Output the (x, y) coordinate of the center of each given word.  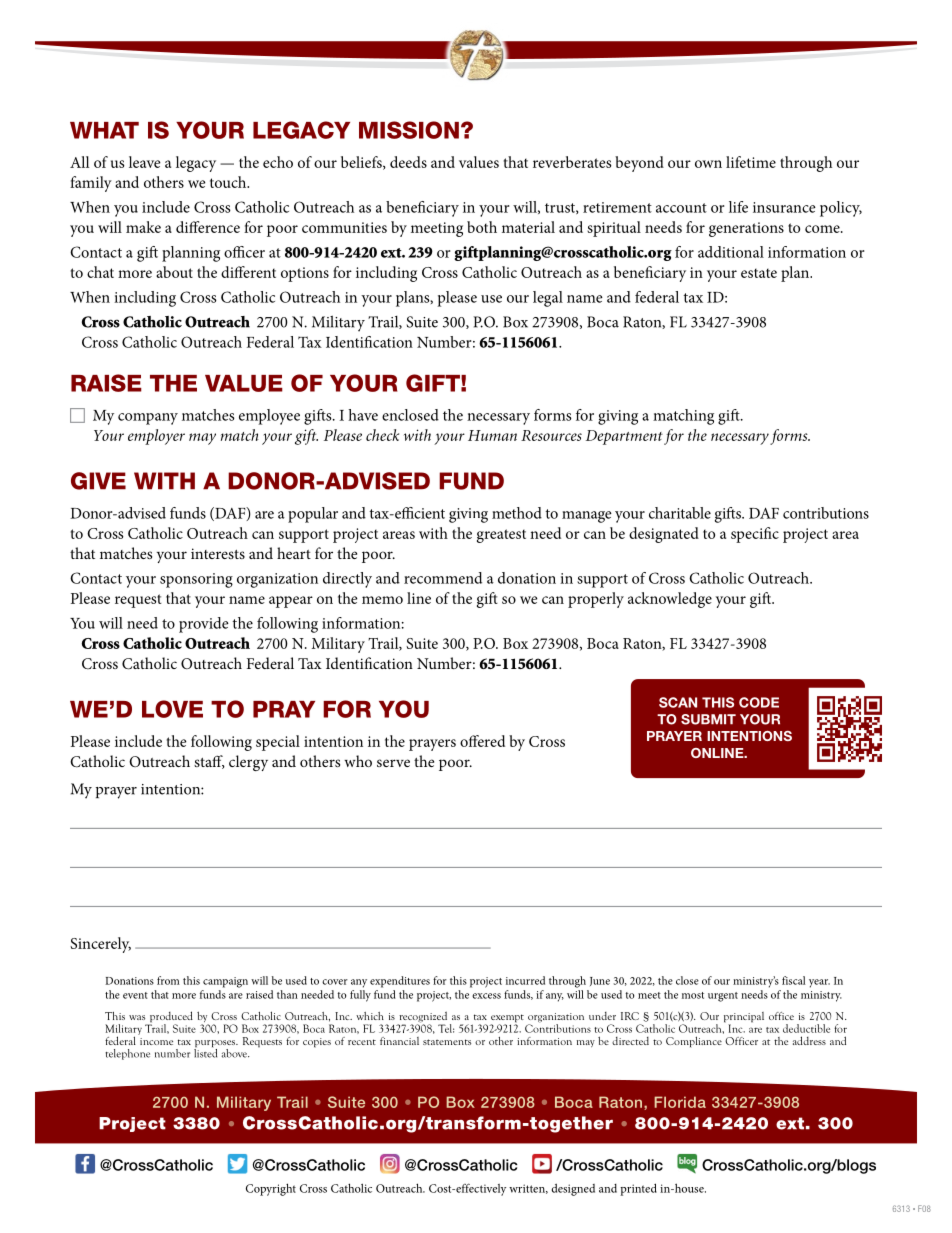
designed (573, 1190)
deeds (408, 162)
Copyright (271, 1189)
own (708, 164)
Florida (680, 1102)
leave (145, 162)
